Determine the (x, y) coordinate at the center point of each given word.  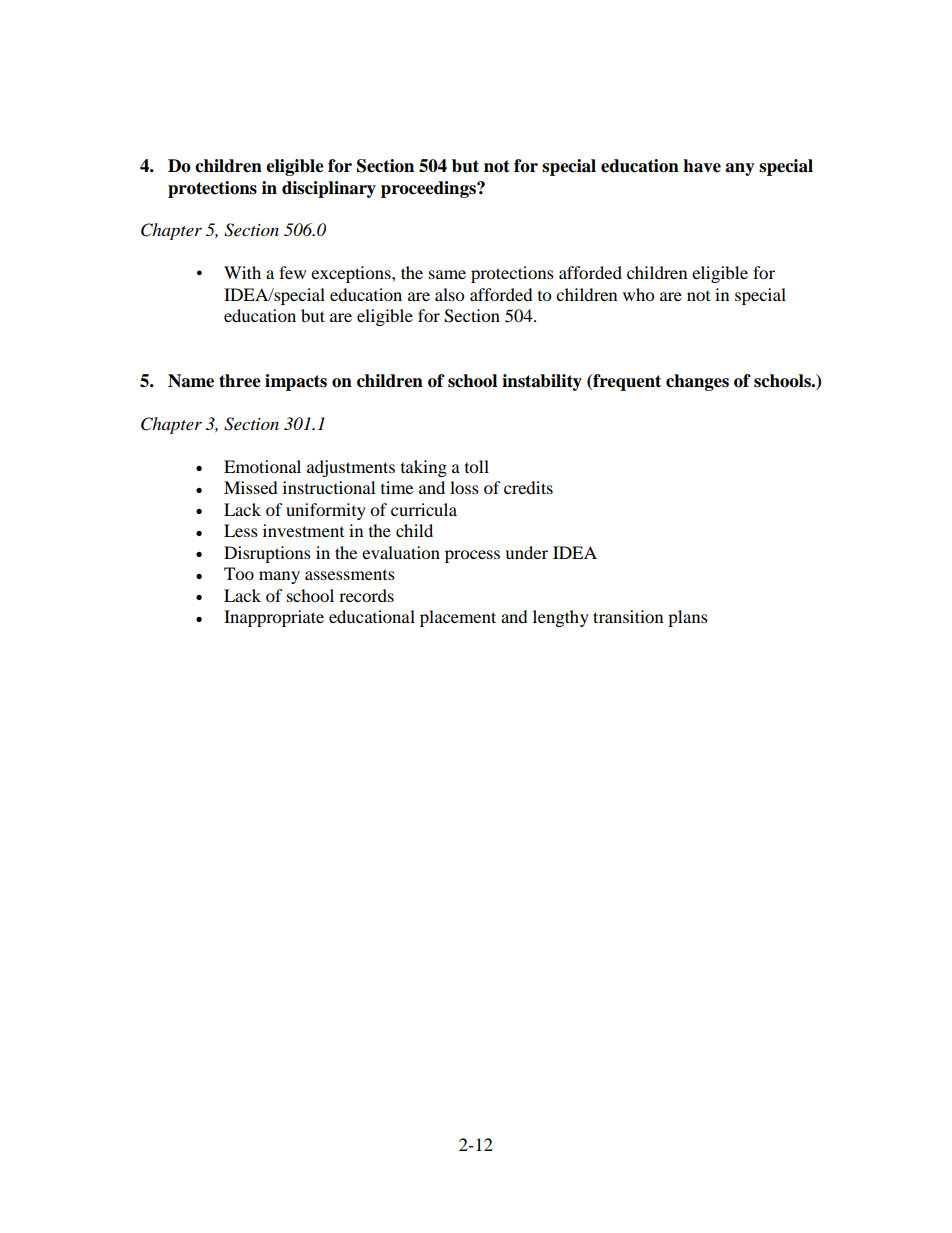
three (240, 381)
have (702, 166)
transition (628, 616)
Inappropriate (274, 618)
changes (697, 382)
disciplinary (329, 189)
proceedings (429, 189)
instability (542, 382)
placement (458, 618)
